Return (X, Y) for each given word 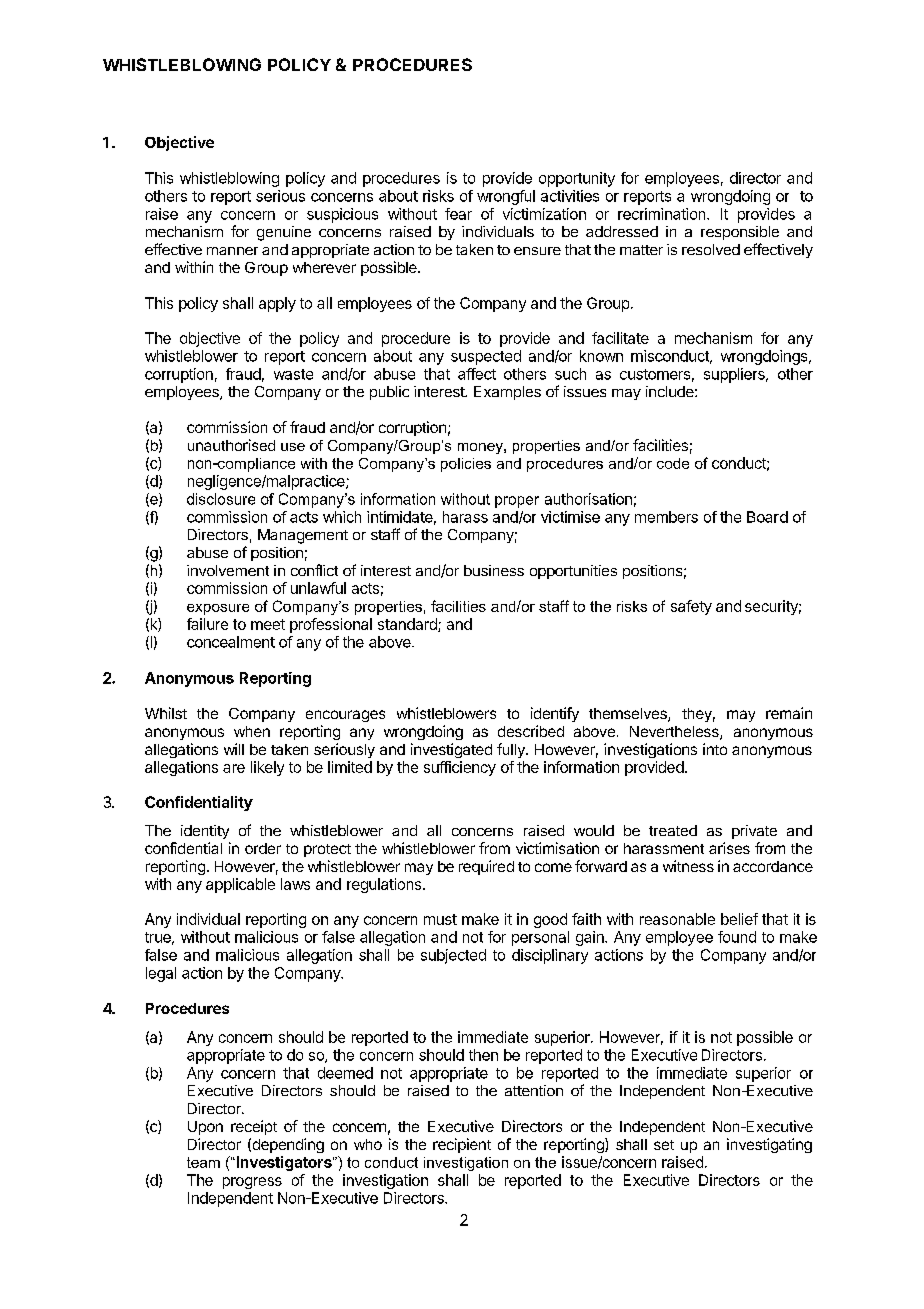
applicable (240, 885)
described (531, 731)
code (673, 463)
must (440, 919)
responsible (740, 233)
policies (466, 465)
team (203, 1162)
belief (739, 919)
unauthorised (231, 445)
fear (458, 214)
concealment (231, 642)
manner (232, 251)
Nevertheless (675, 733)
